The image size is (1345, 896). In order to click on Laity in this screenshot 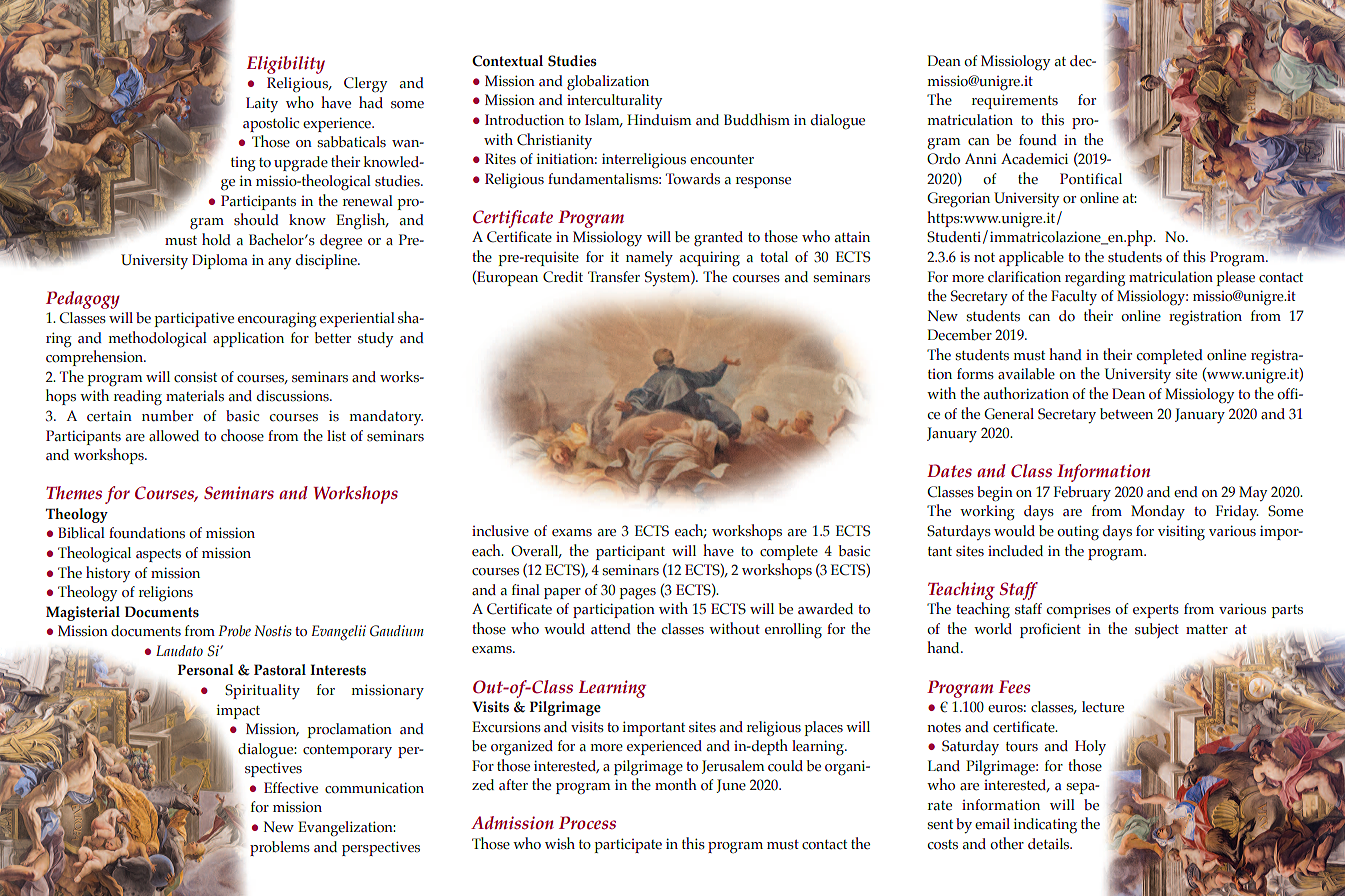, I will do `click(262, 104)`.
